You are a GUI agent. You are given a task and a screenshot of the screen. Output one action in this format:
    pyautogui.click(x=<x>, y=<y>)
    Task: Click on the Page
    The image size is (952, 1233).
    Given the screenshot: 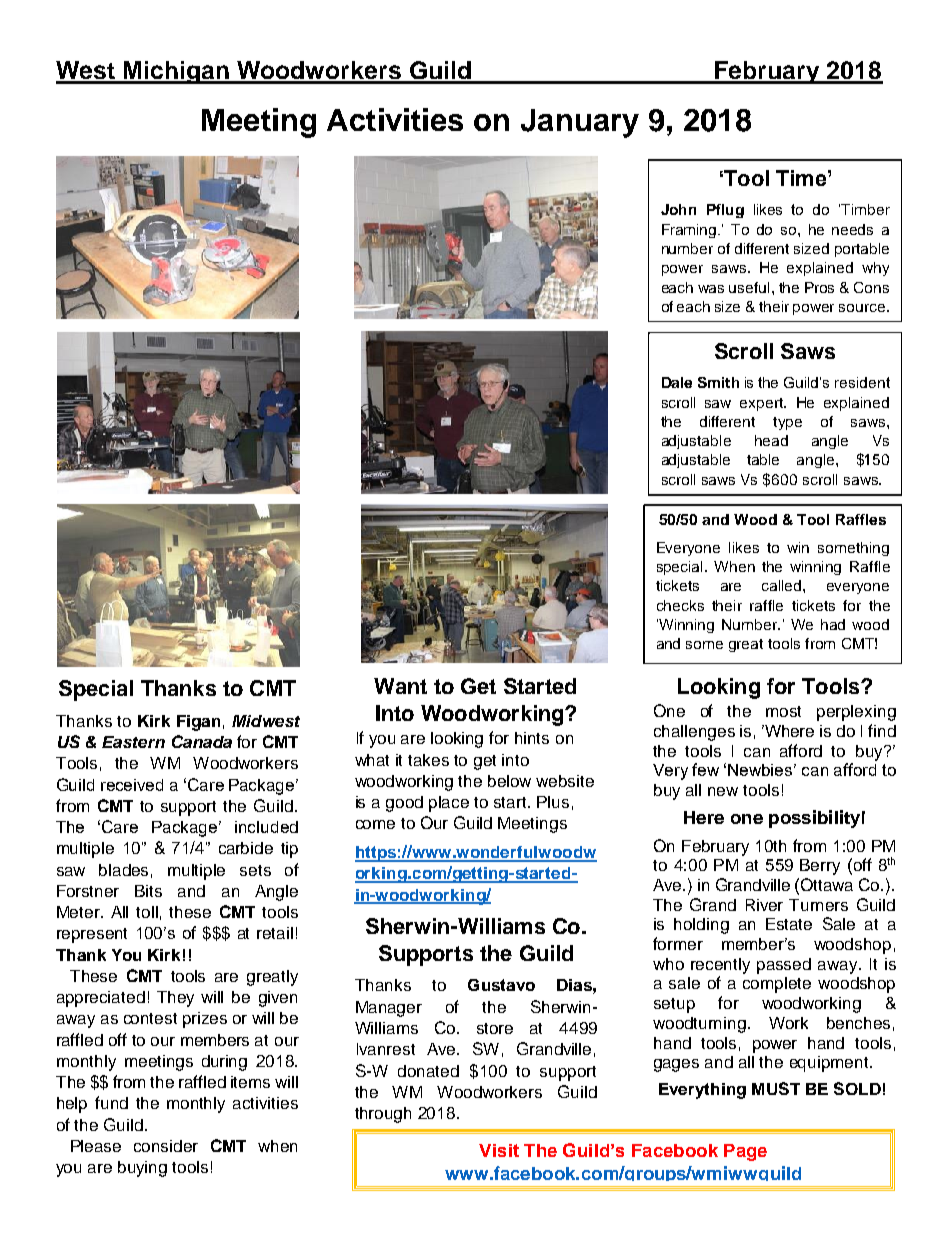 What is the action you would take?
    pyautogui.click(x=745, y=1152)
